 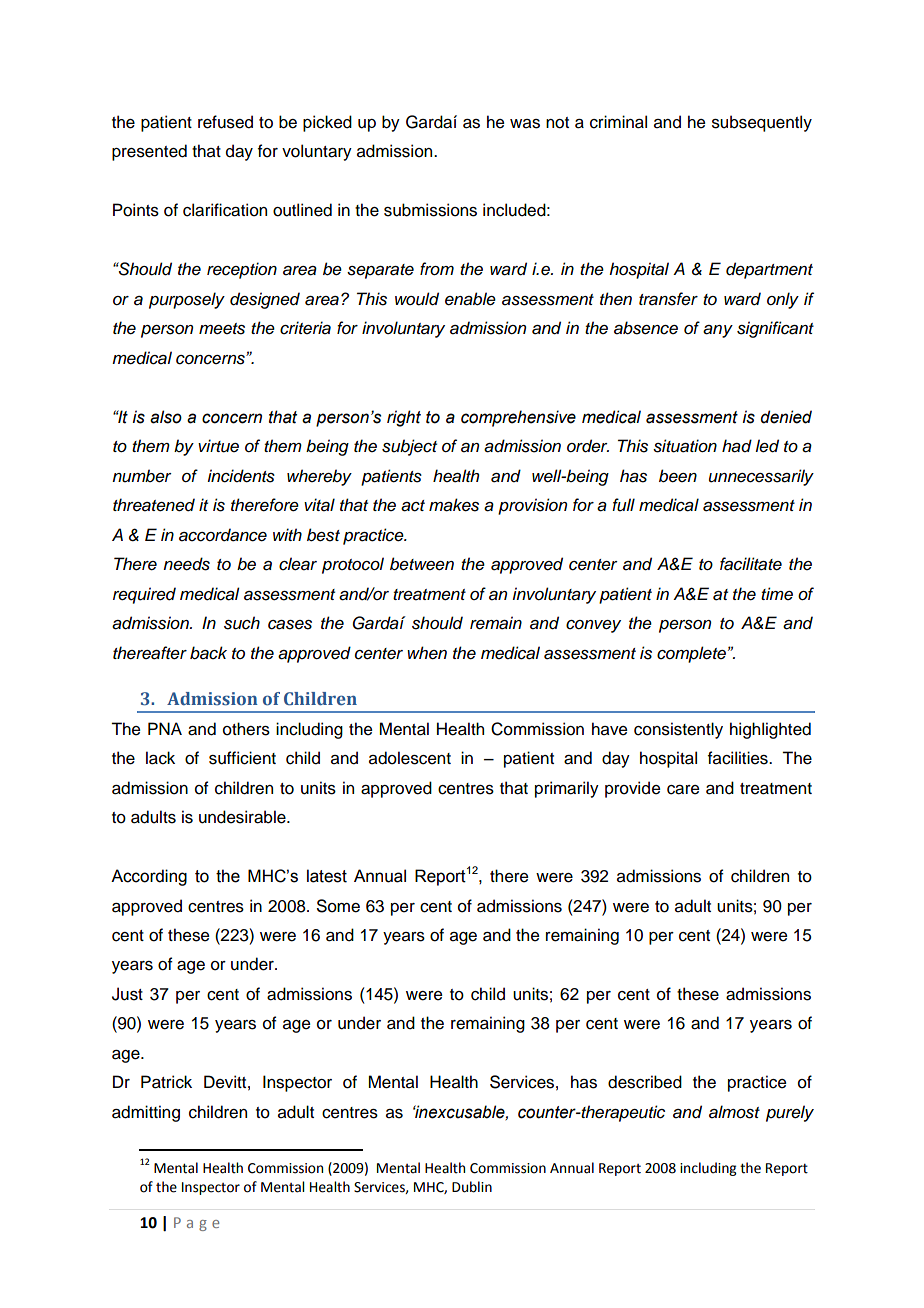 What do you see at coordinates (691, 654) in the screenshot?
I see `complete` at bounding box center [691, 654].
